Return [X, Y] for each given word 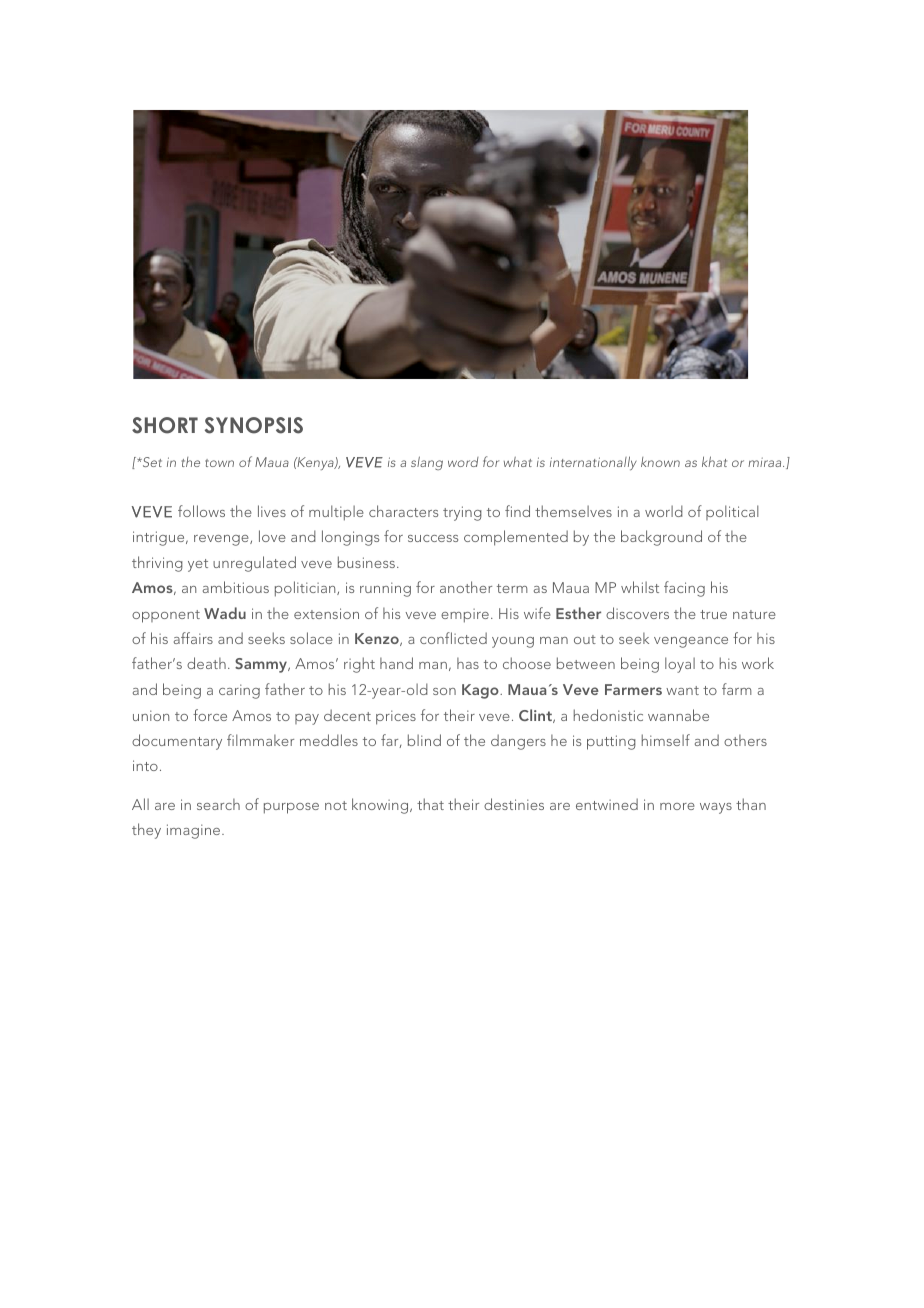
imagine [195, 831]
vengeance [691, 642]
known [660, 462]
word [463, 462]
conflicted [453, 638]
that [430, 804]
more [677, 806]
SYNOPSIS [254, 425]
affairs [193, 638]
